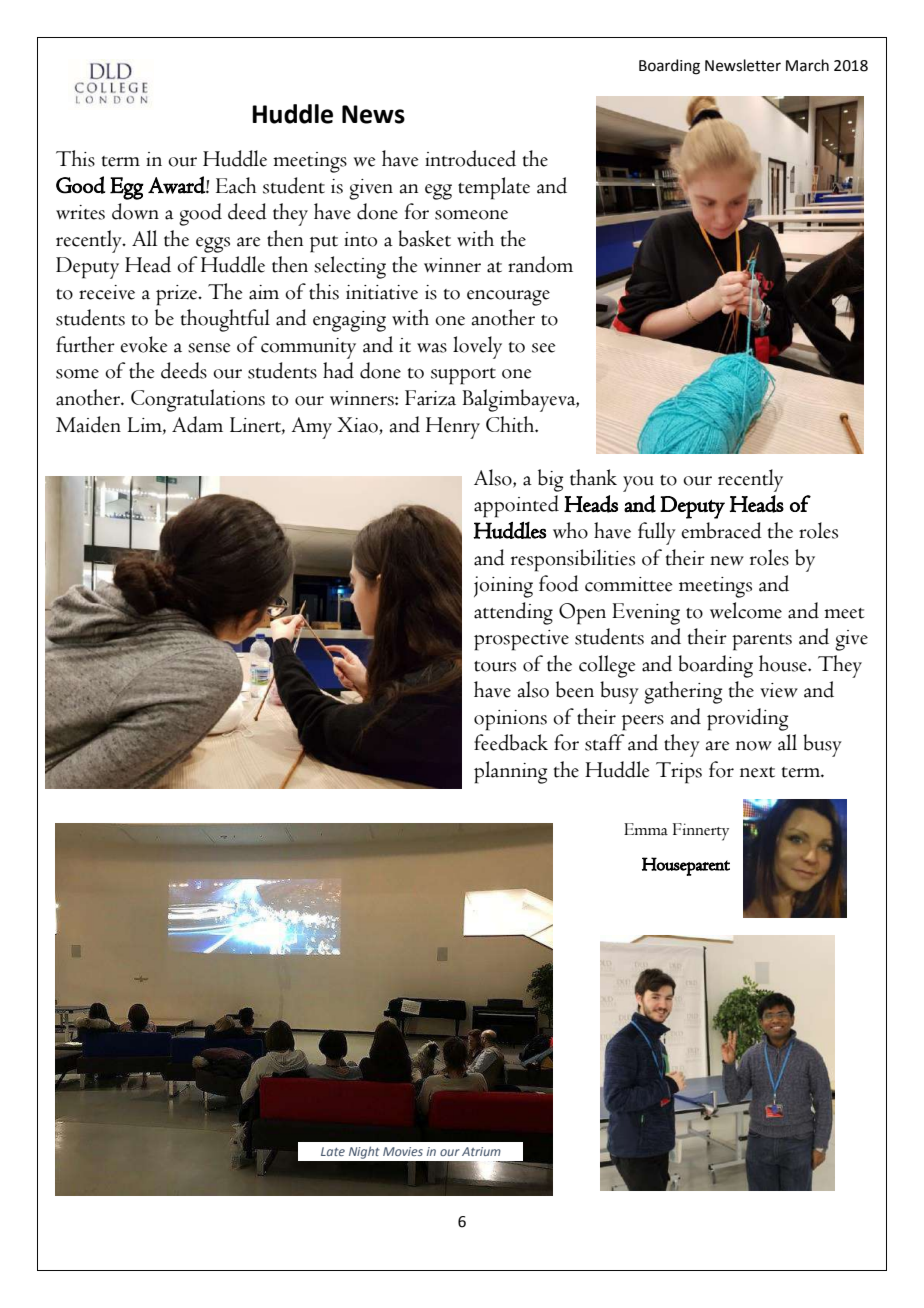 The height and width of the screenshot is (1308, 924). I want to click on prize, so click(178, 295).
